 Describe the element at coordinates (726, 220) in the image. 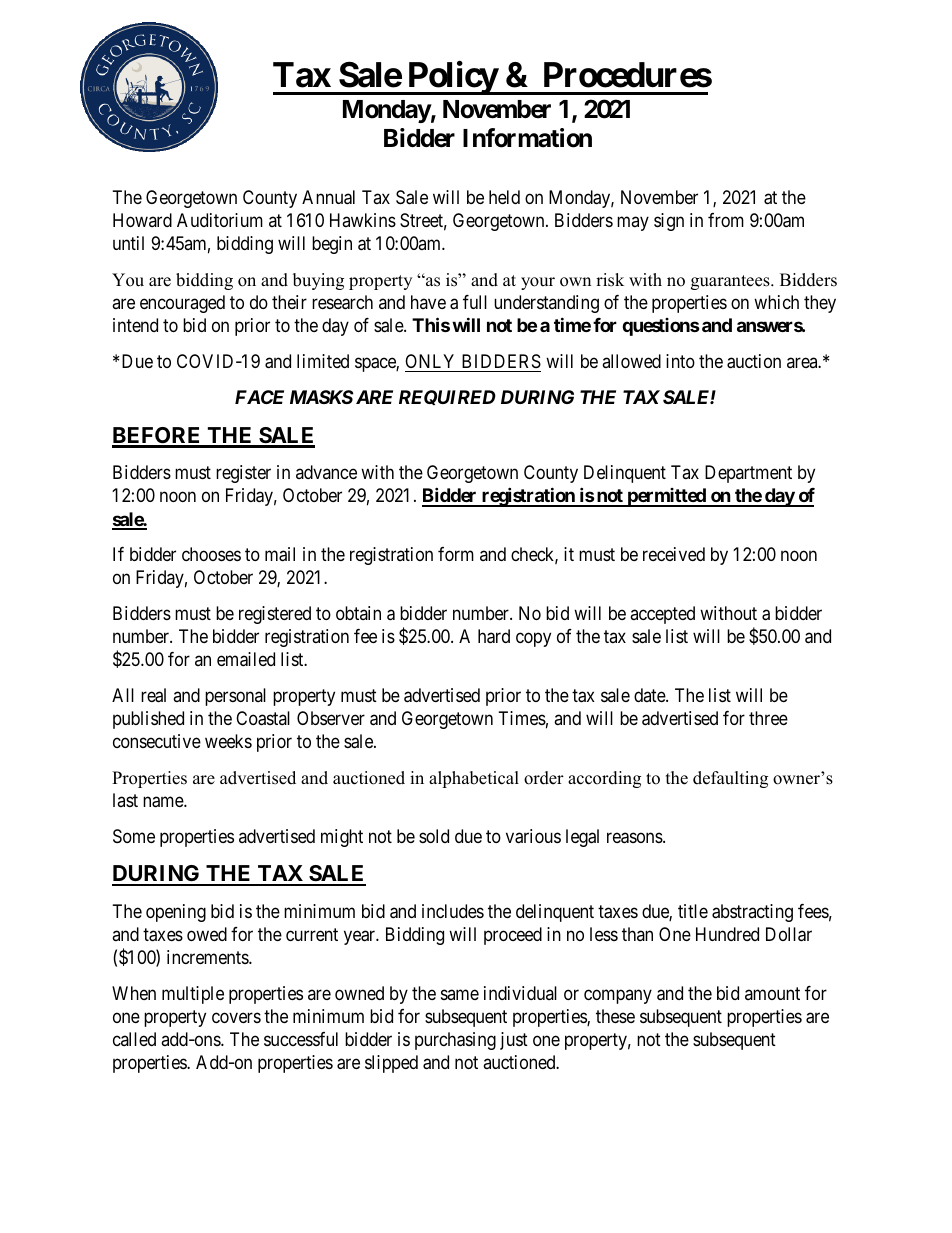

I see `from` at that location.
